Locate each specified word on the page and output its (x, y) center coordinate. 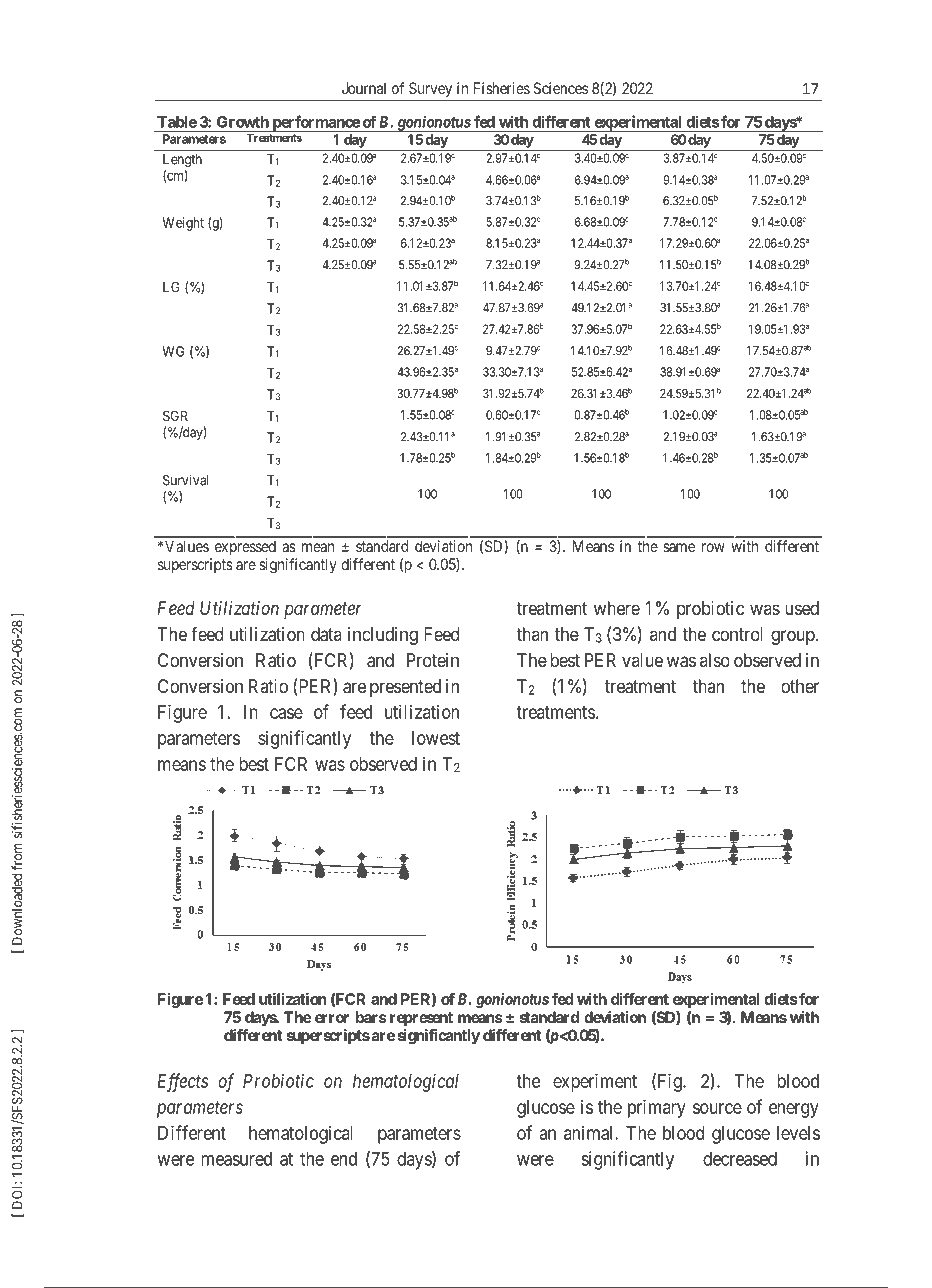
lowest (436, 738)
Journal (364, 88)
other (800, 686)
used (802, 608)
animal (590, 1133)
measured (236, 1159)
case (286, 713)
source (717, 1108)
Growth (243, 122)
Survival (185, 480)
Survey (430, 89)
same (679, 547)
